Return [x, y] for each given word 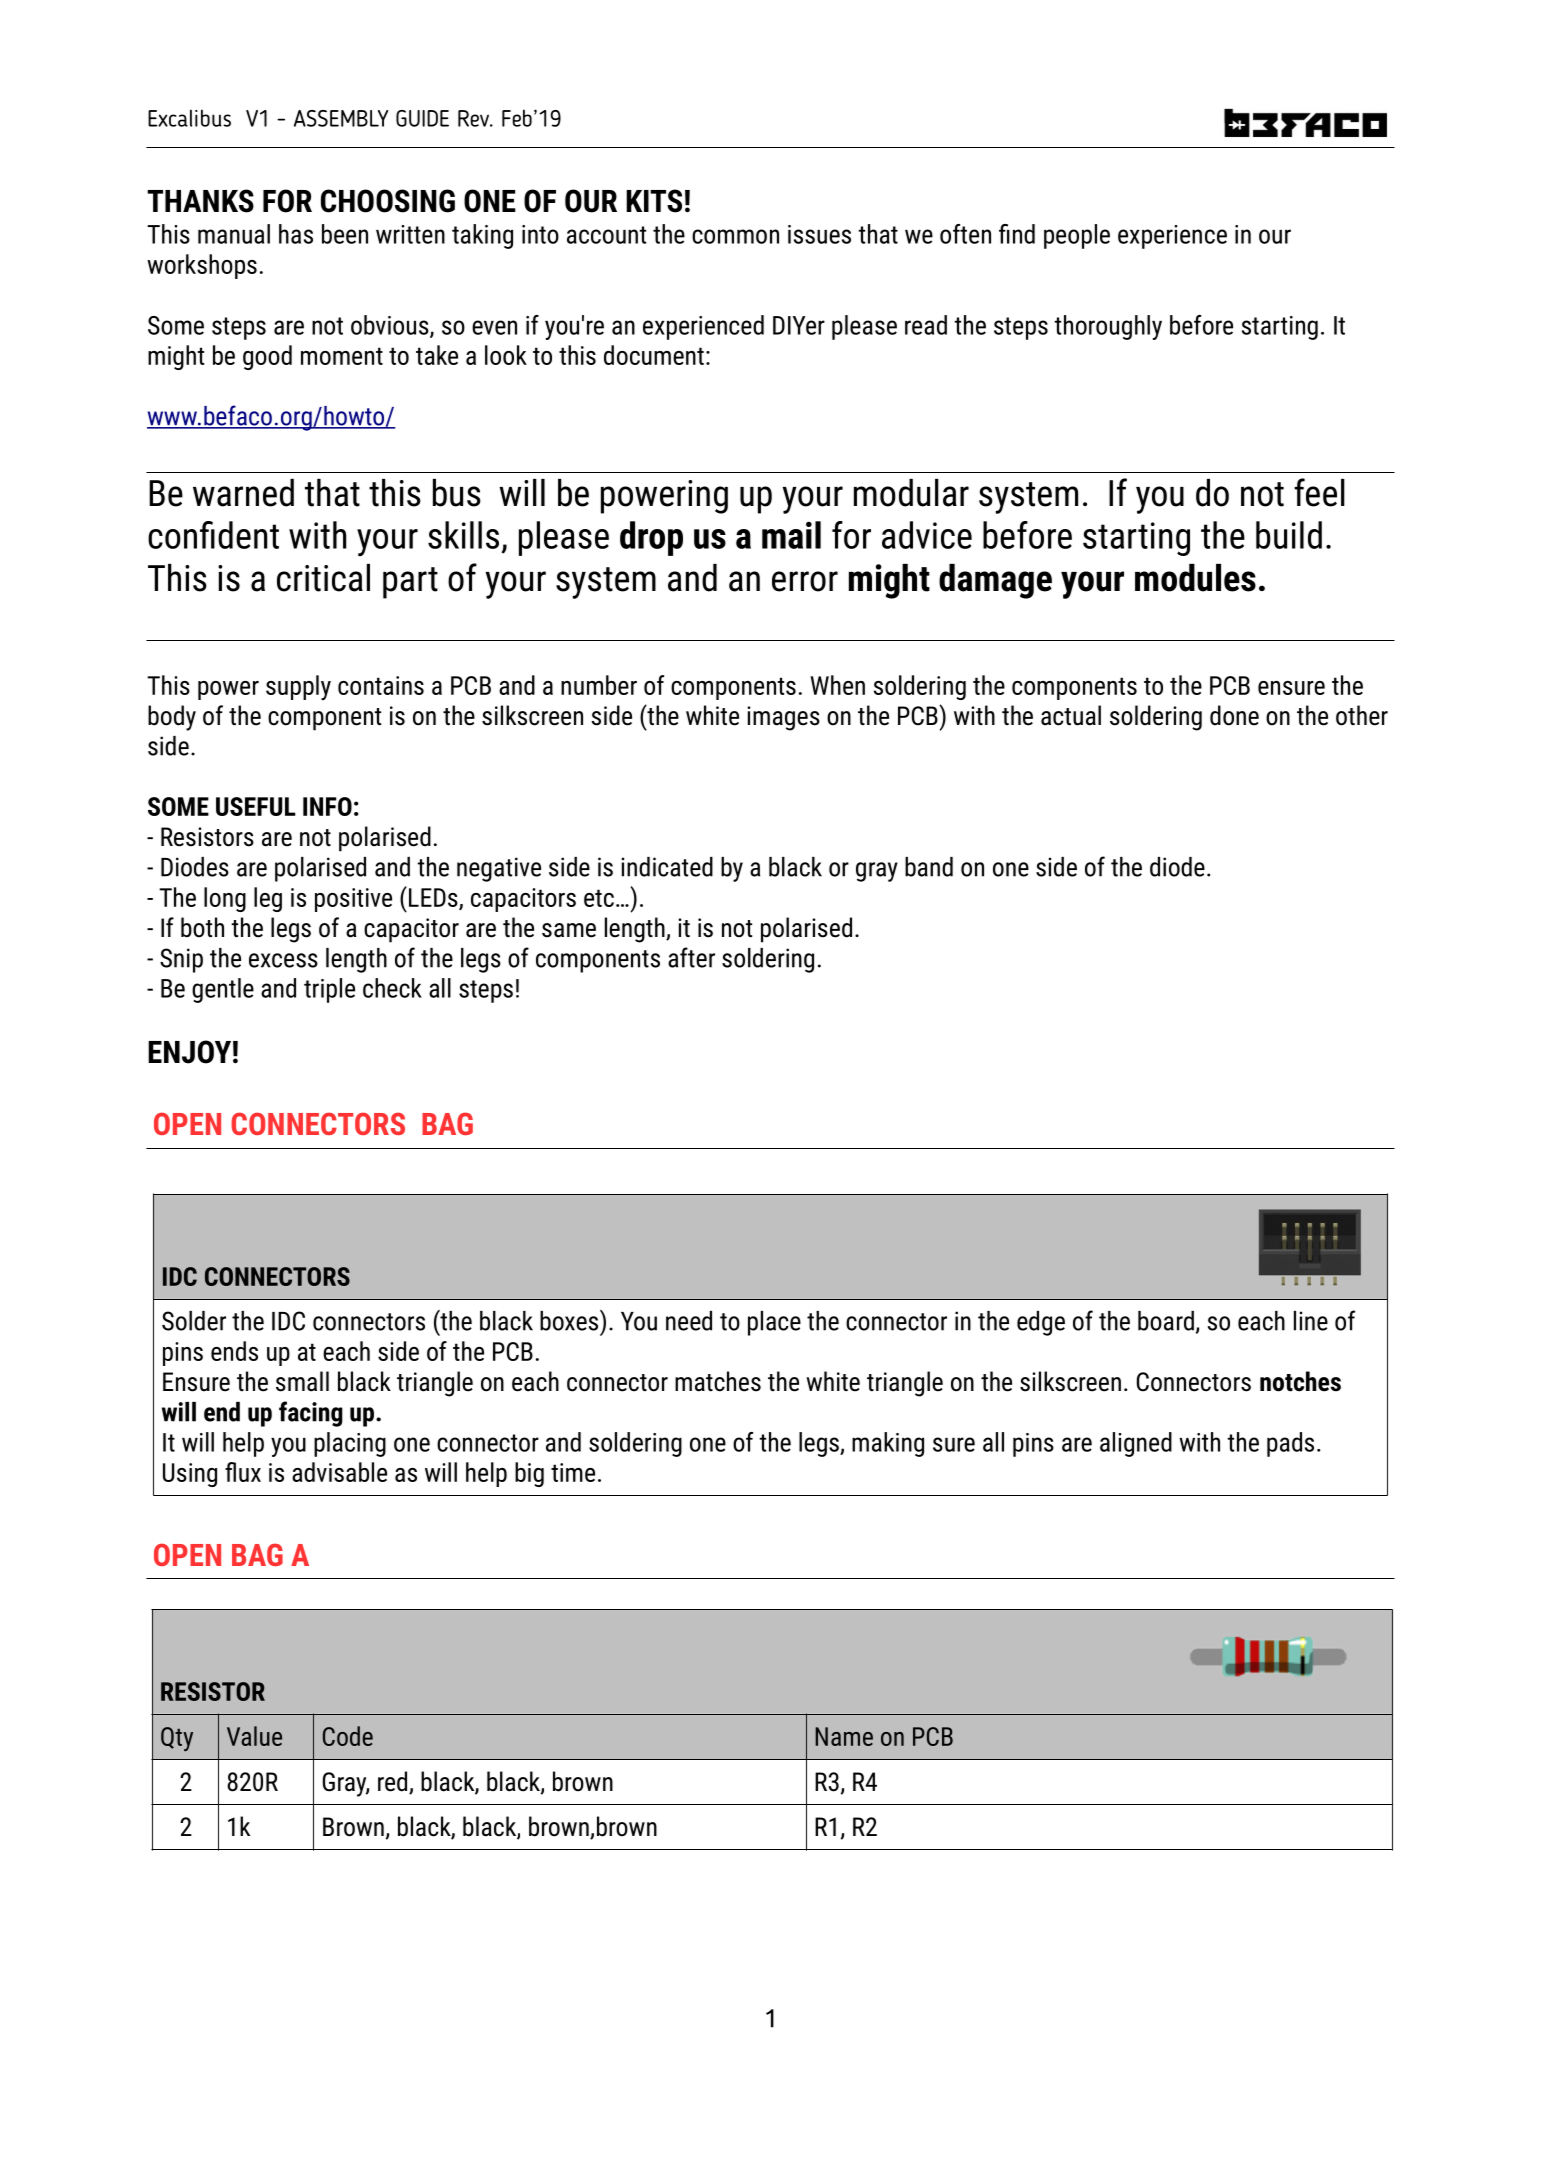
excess [283, 960]
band [929, 867]
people [1077, 236]
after [691, 957]
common [735, 236]
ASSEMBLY [341, 118]
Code [348, 1736]
